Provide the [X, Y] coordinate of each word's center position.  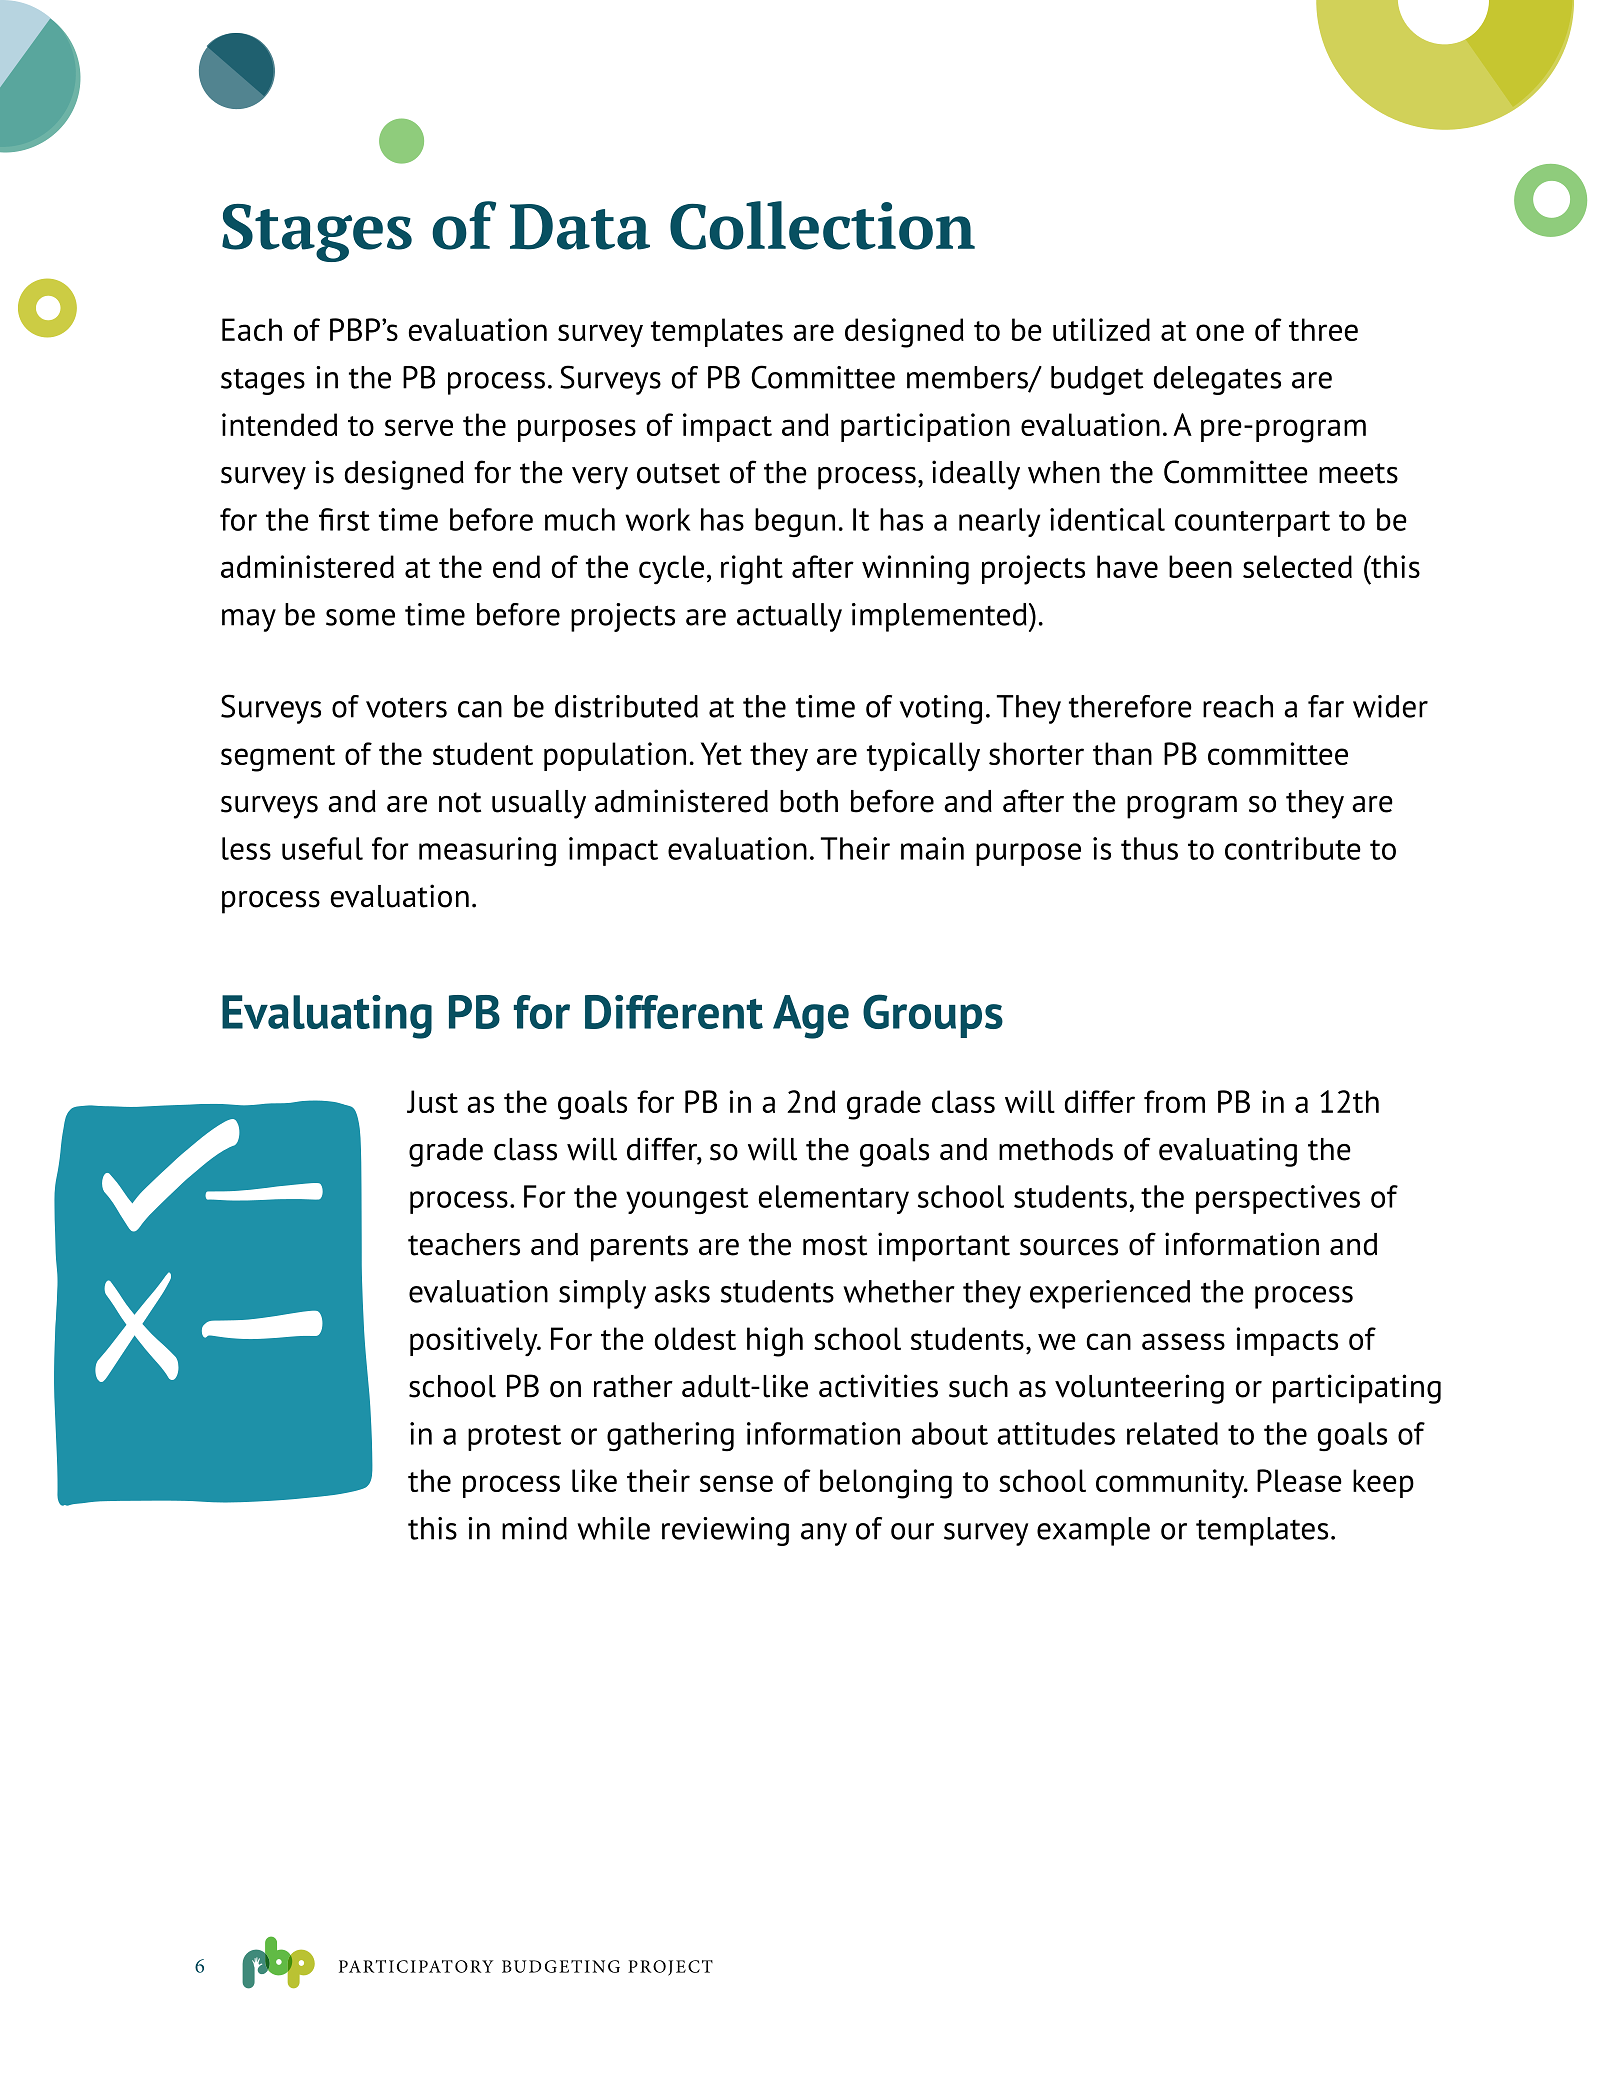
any [824, 1534]
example [1093, 1531]
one [1220, 332]
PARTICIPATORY [416, 1966]
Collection [822, 225]
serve [419, 427]
